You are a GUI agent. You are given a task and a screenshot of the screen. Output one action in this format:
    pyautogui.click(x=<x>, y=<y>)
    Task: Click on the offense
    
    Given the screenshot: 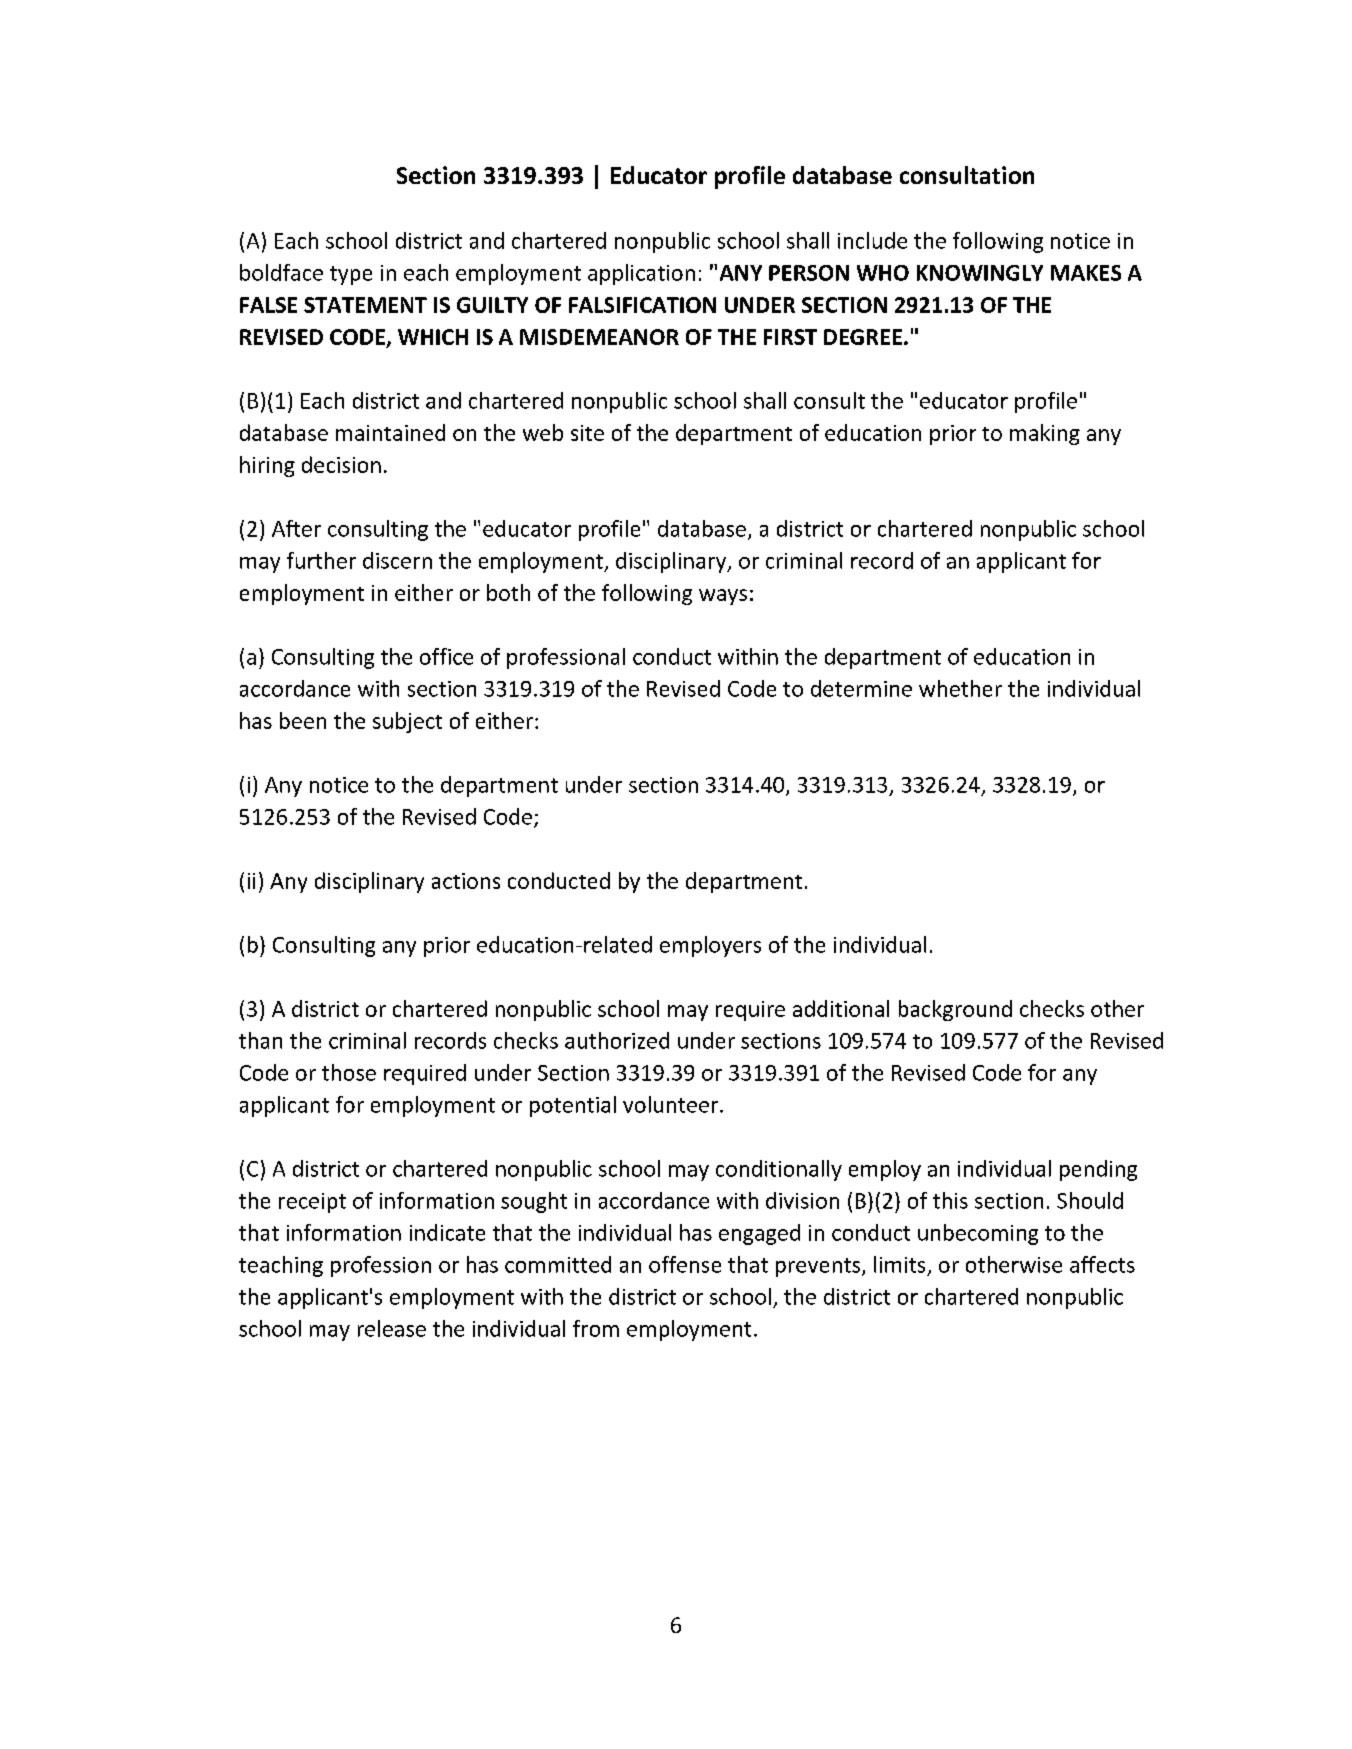 What is the action you would take?
    pyautogui.click(x=685, y=1264)
